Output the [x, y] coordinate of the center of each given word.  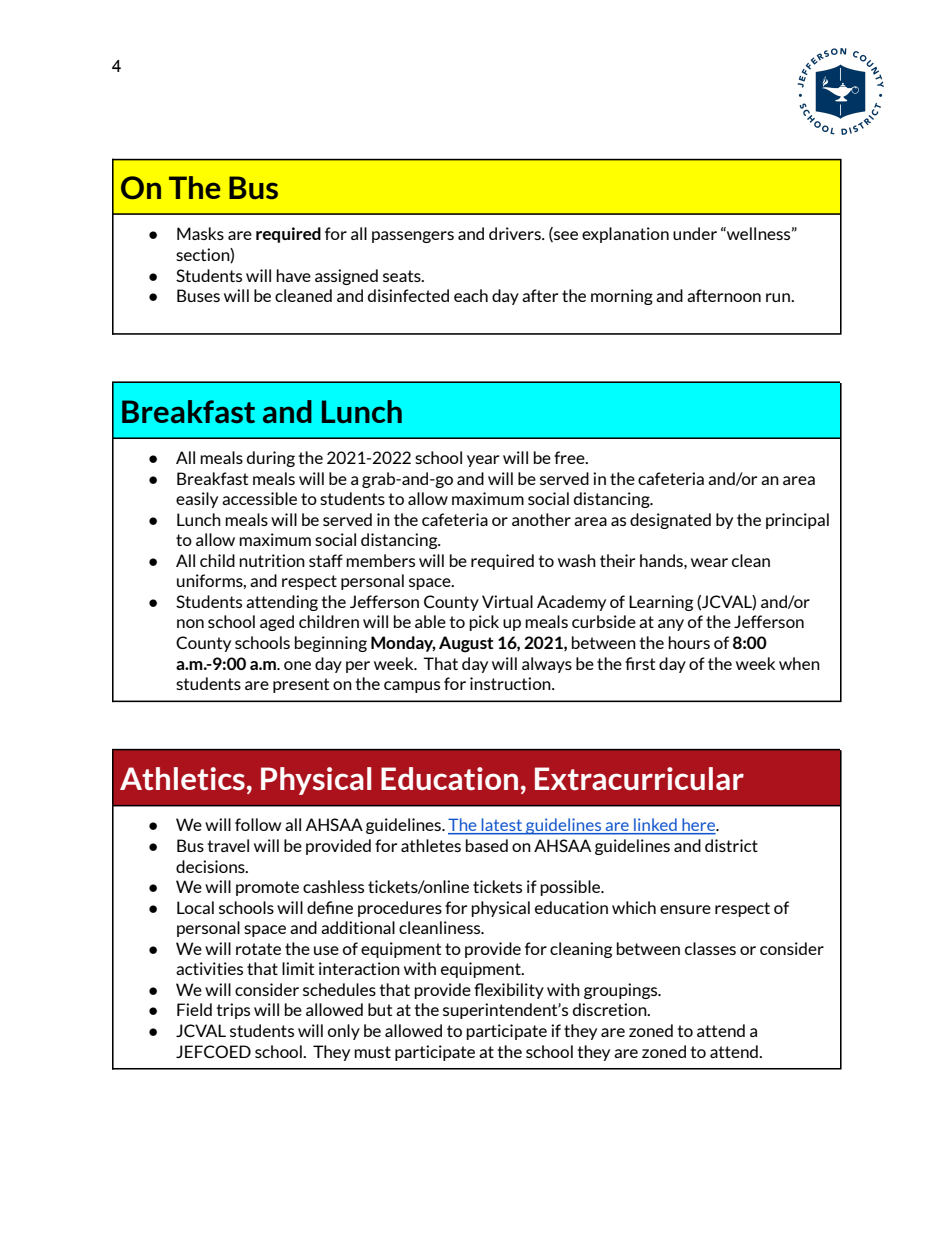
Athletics [182, 778]
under [695, 233]
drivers [516, 233]
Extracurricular [639, 778]
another [541, 519]
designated [670, 521]
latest [502, 826]
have [293, 275]
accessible [259, 498]
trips [233, 1011]
